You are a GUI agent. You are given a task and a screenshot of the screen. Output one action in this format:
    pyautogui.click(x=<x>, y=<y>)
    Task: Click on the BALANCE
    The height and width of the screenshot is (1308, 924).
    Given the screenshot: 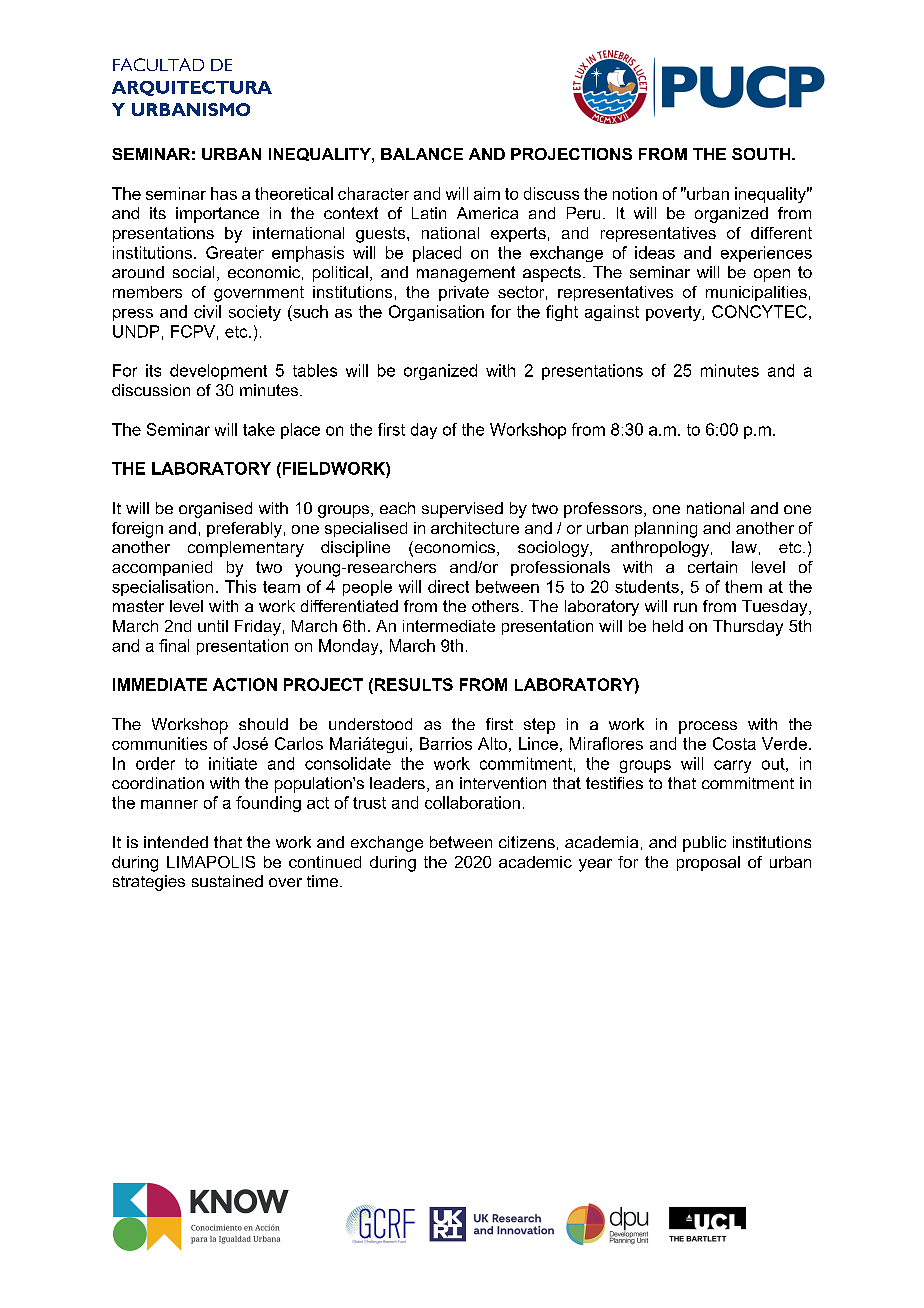 What is the action you would take?
    pyautogui.click(x=422, y=154)
